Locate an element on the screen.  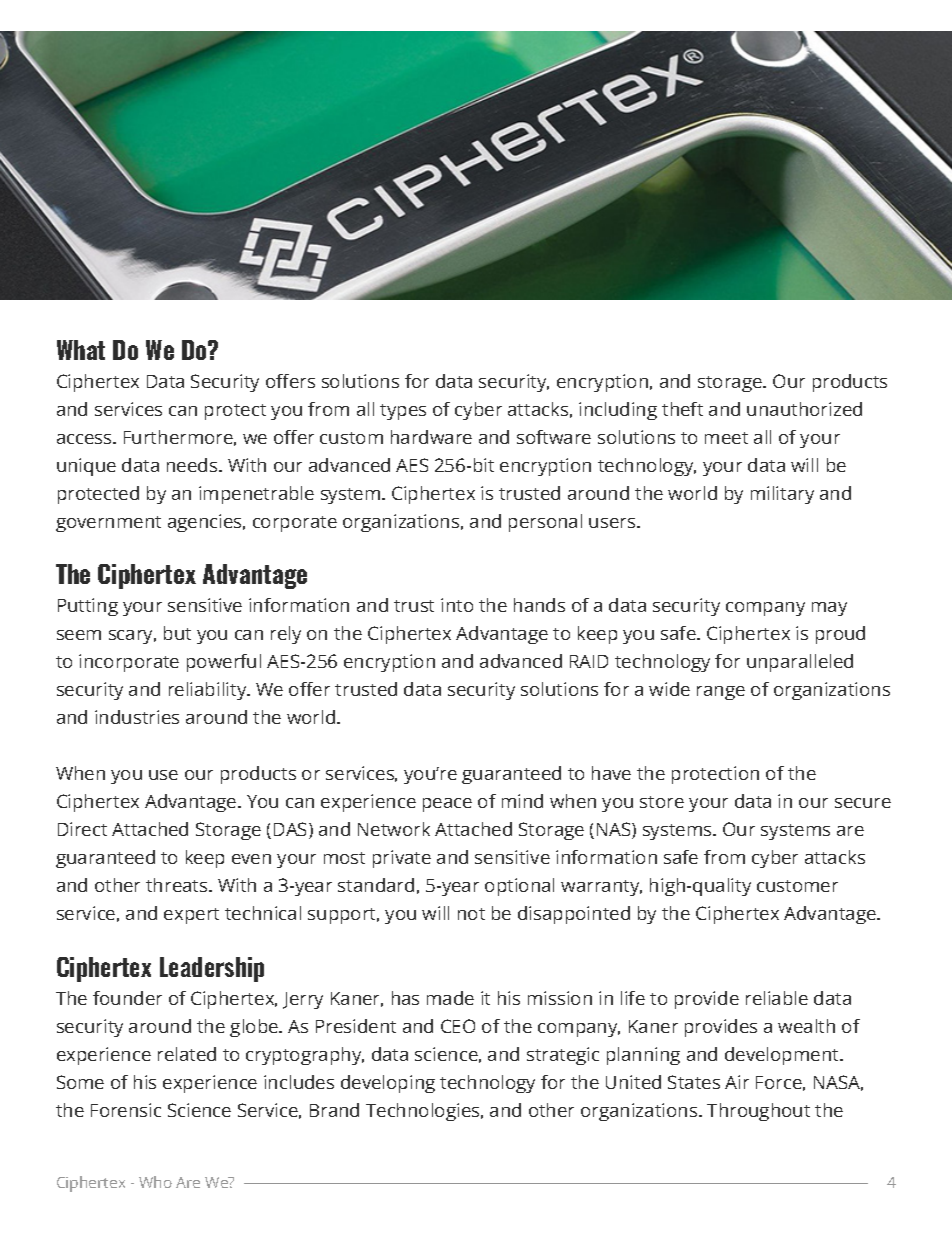
What is located at coordinates (81, 350).
